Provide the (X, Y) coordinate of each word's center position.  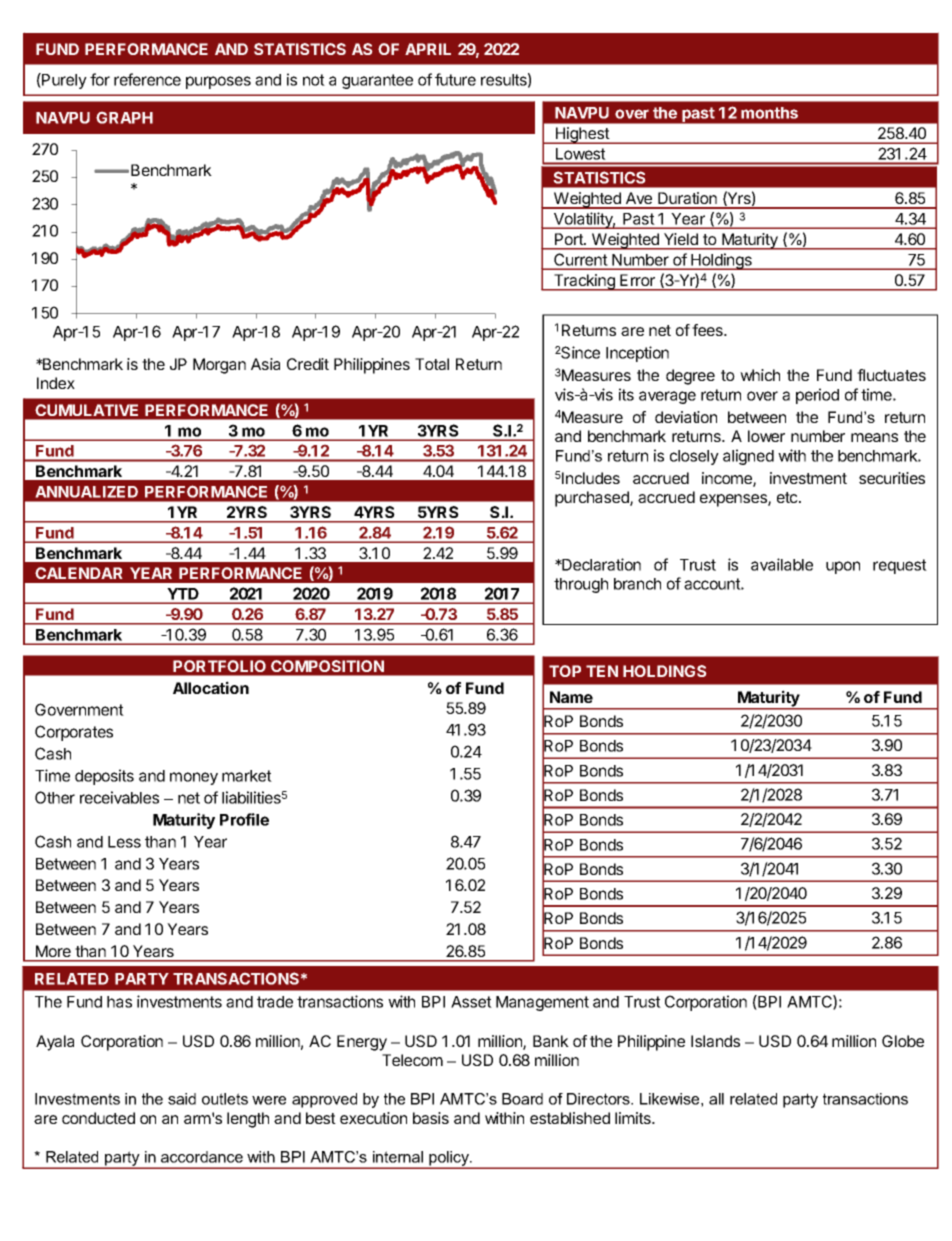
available (782, 564)
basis (431, 1118)
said (182, 1099)
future (455, 79)
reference (147, 79)
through (581, 585)
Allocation (211, 687)
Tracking (584, 282)
